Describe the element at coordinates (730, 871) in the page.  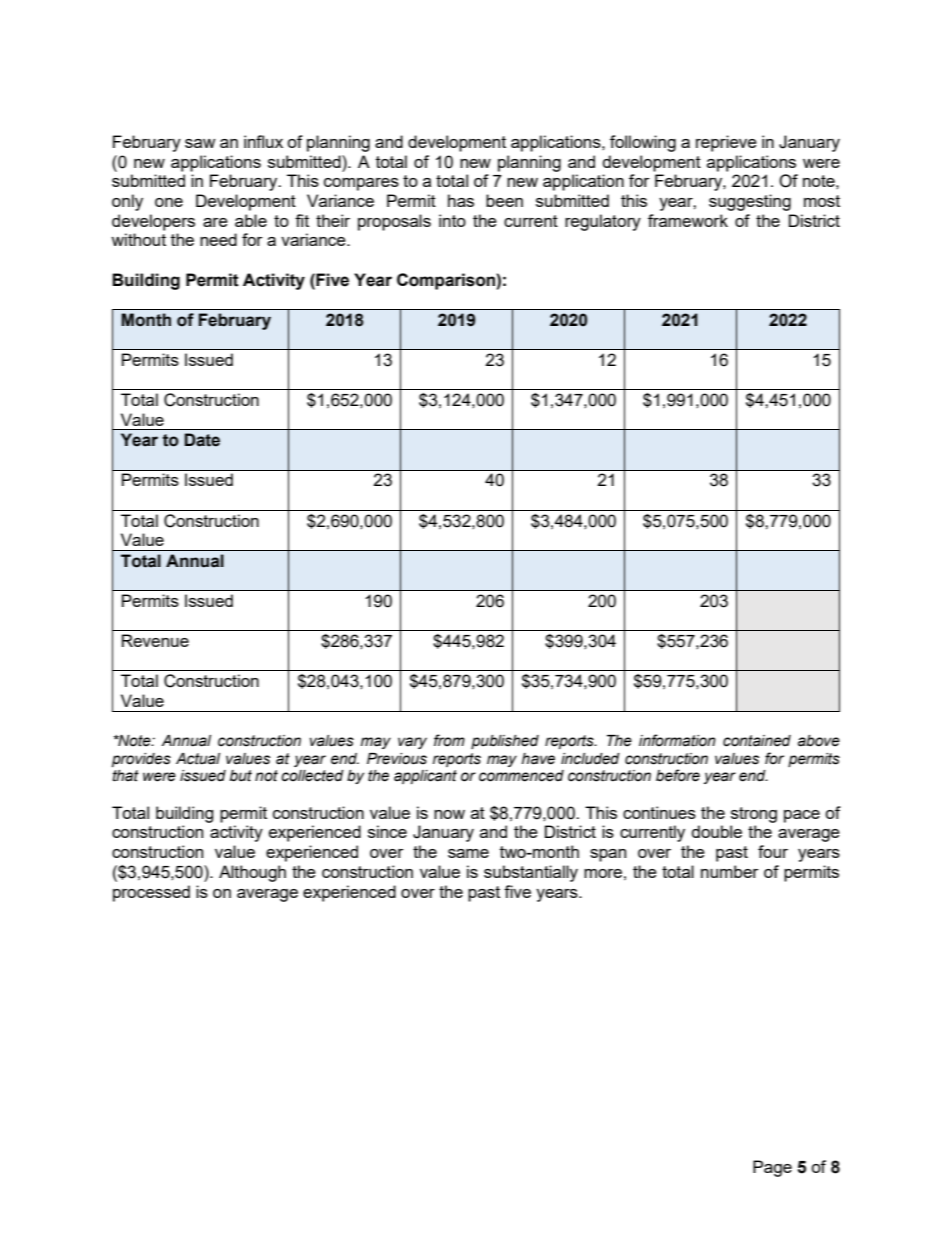
I see `number` at that location.
